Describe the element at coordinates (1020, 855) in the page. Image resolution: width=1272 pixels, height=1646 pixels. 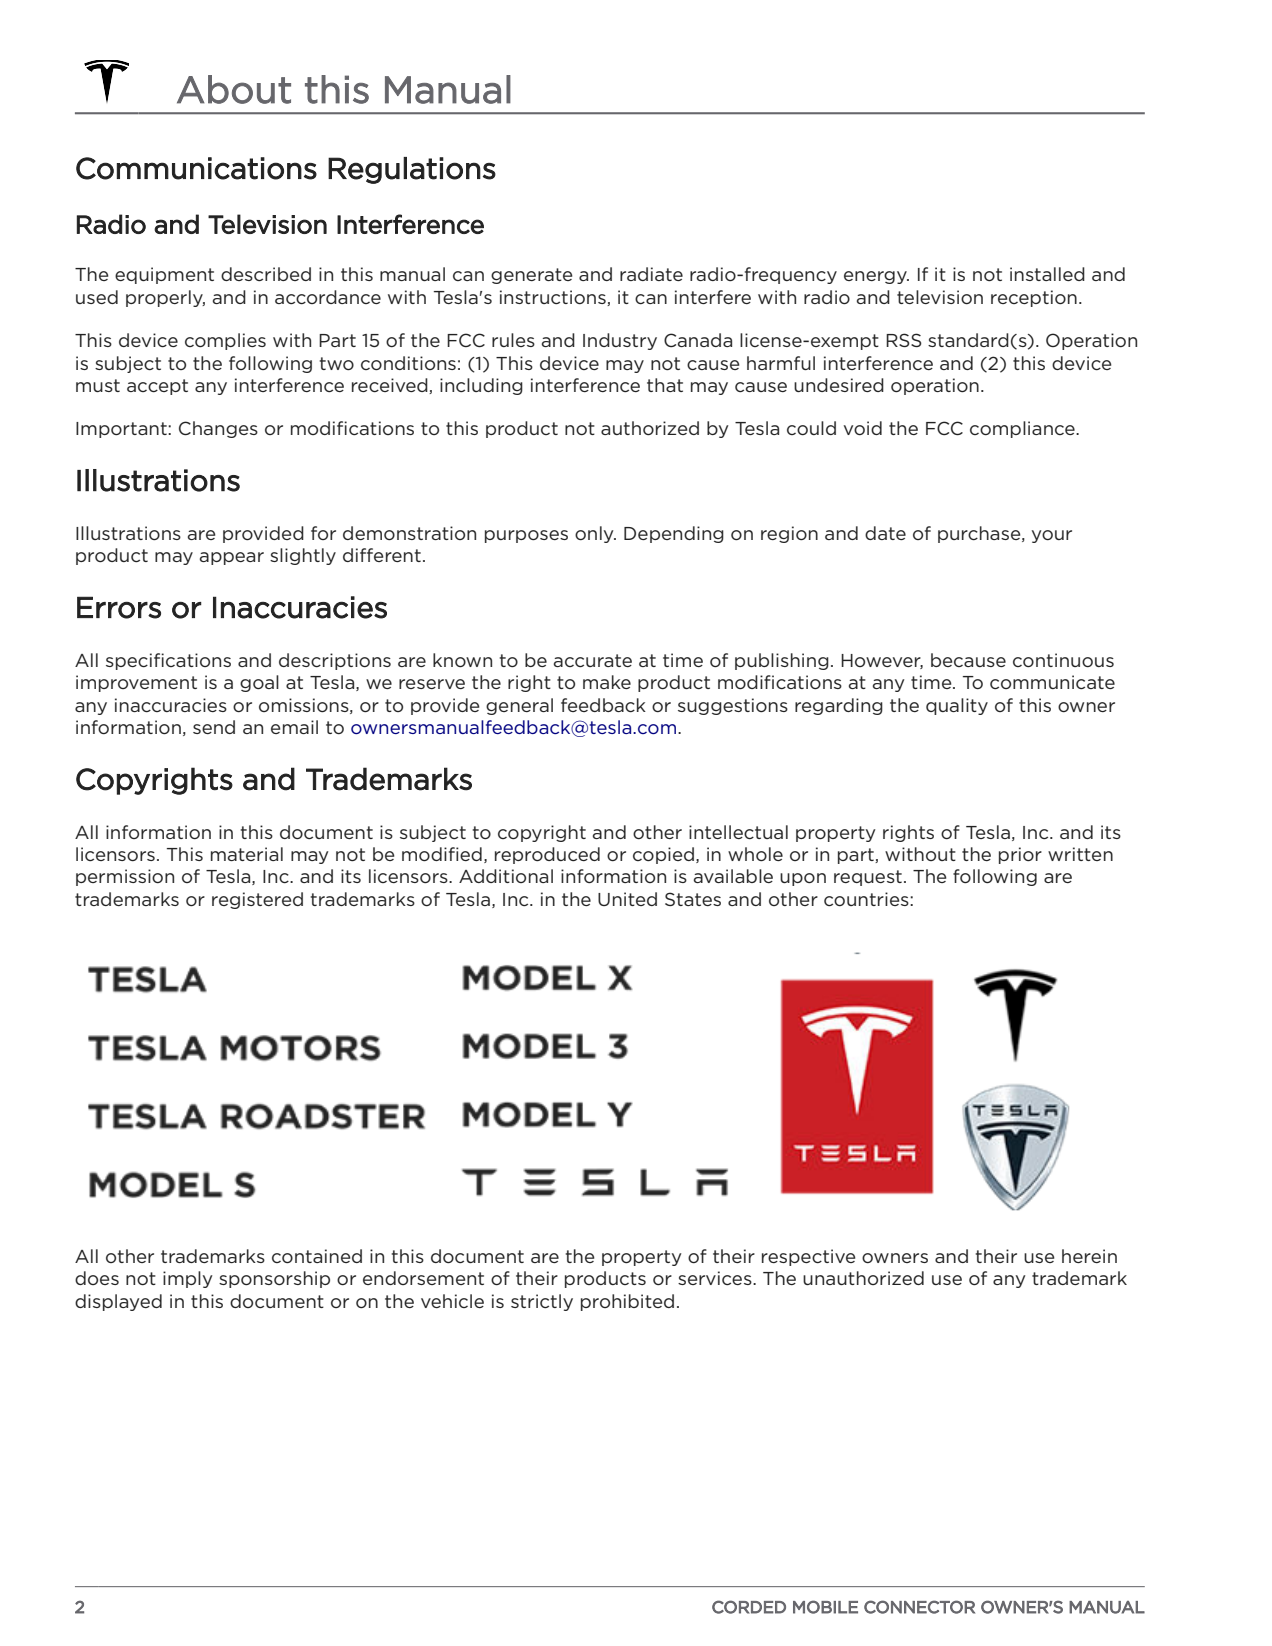
I see `prior` at that location.
